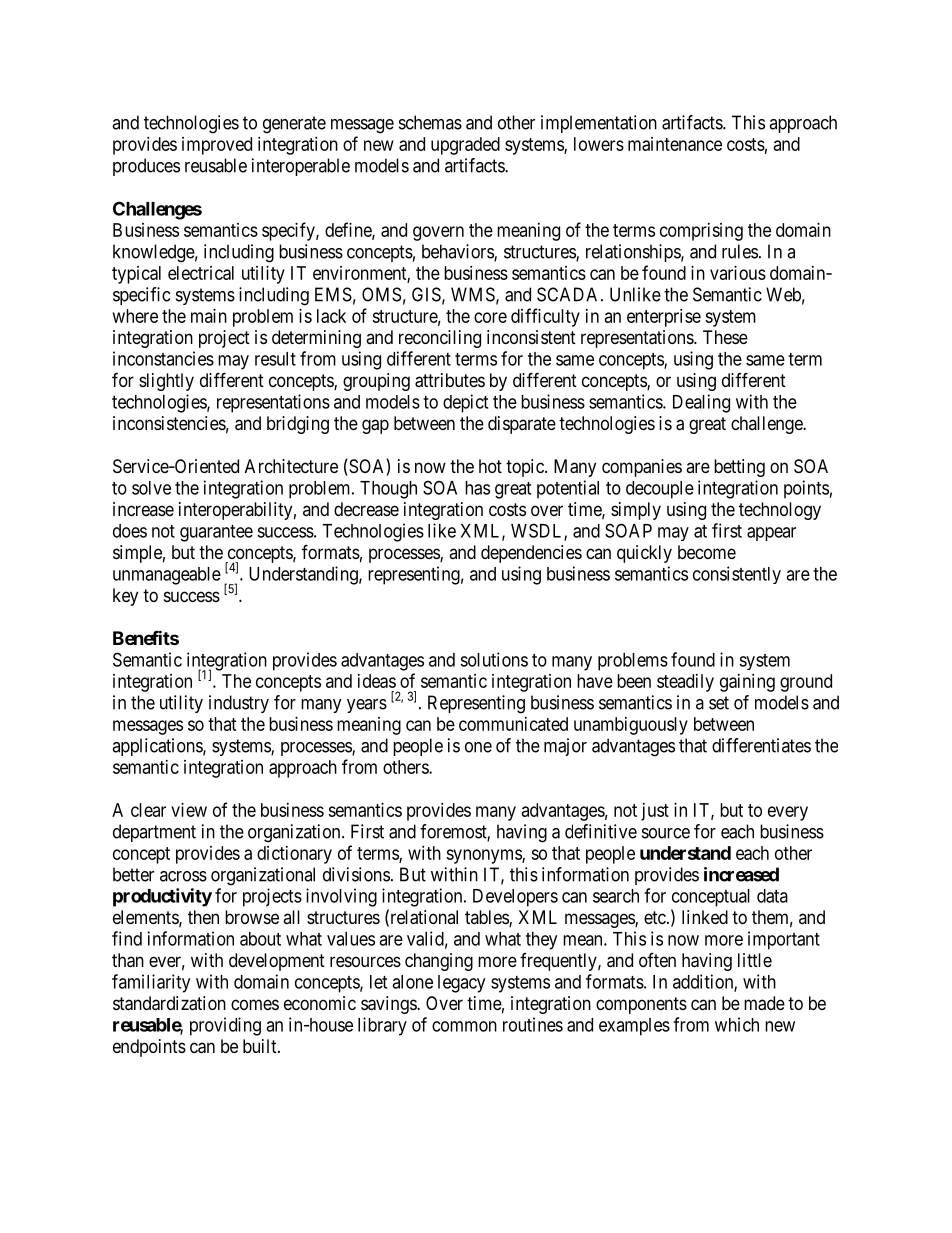  What do you see at coordinates (464, 1026) in the document?
I see `common` at bounding box center [464, 1026].
